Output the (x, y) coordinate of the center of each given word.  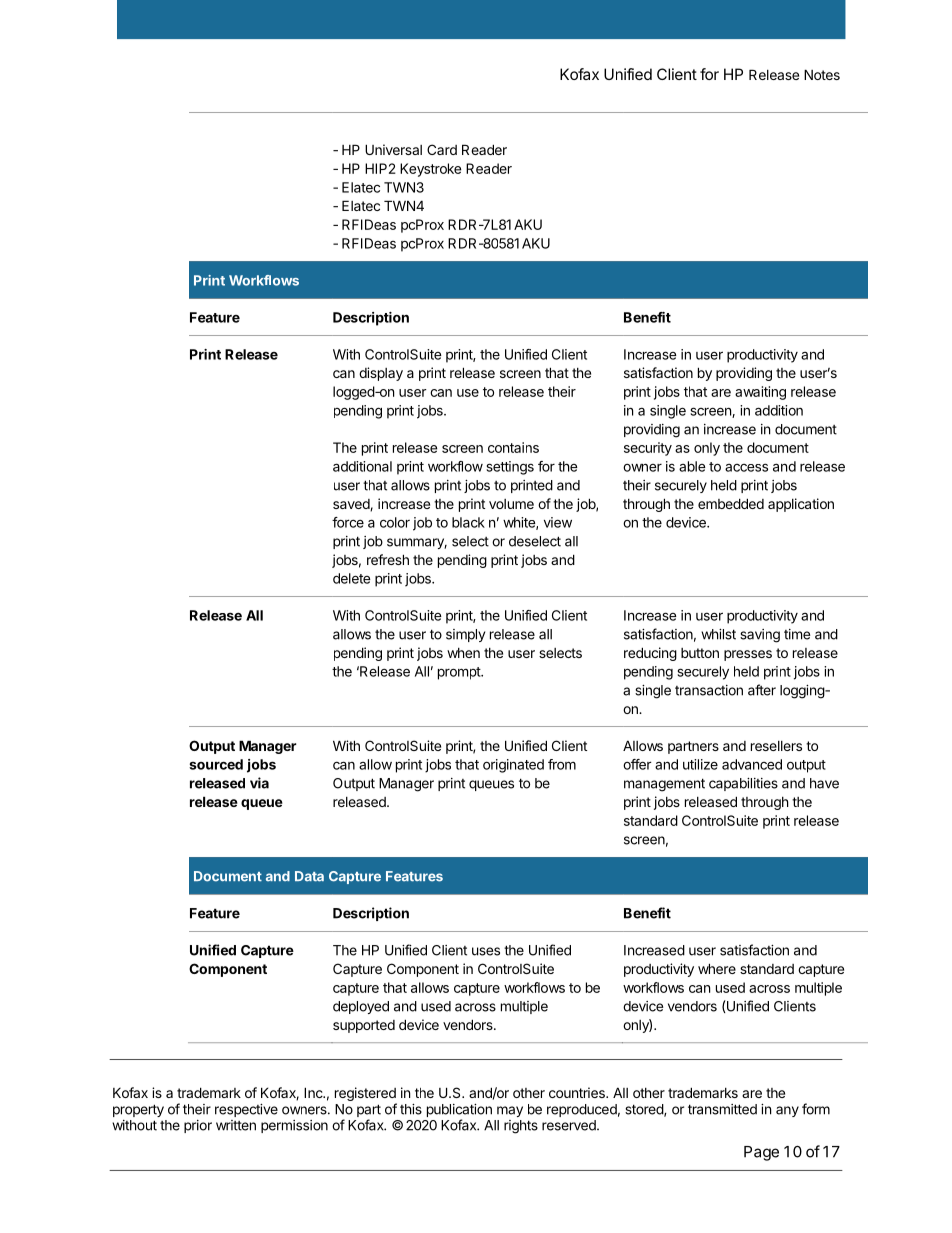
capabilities (743, 784)
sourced (216, 764)
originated (513, 766)
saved (352, 505)
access (746, 467)
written (236, 1125)
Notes (822, 74)
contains (513, 447)
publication (459, 1112)
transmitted (722, 1109)
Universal (393, 149)
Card (442, 149)
